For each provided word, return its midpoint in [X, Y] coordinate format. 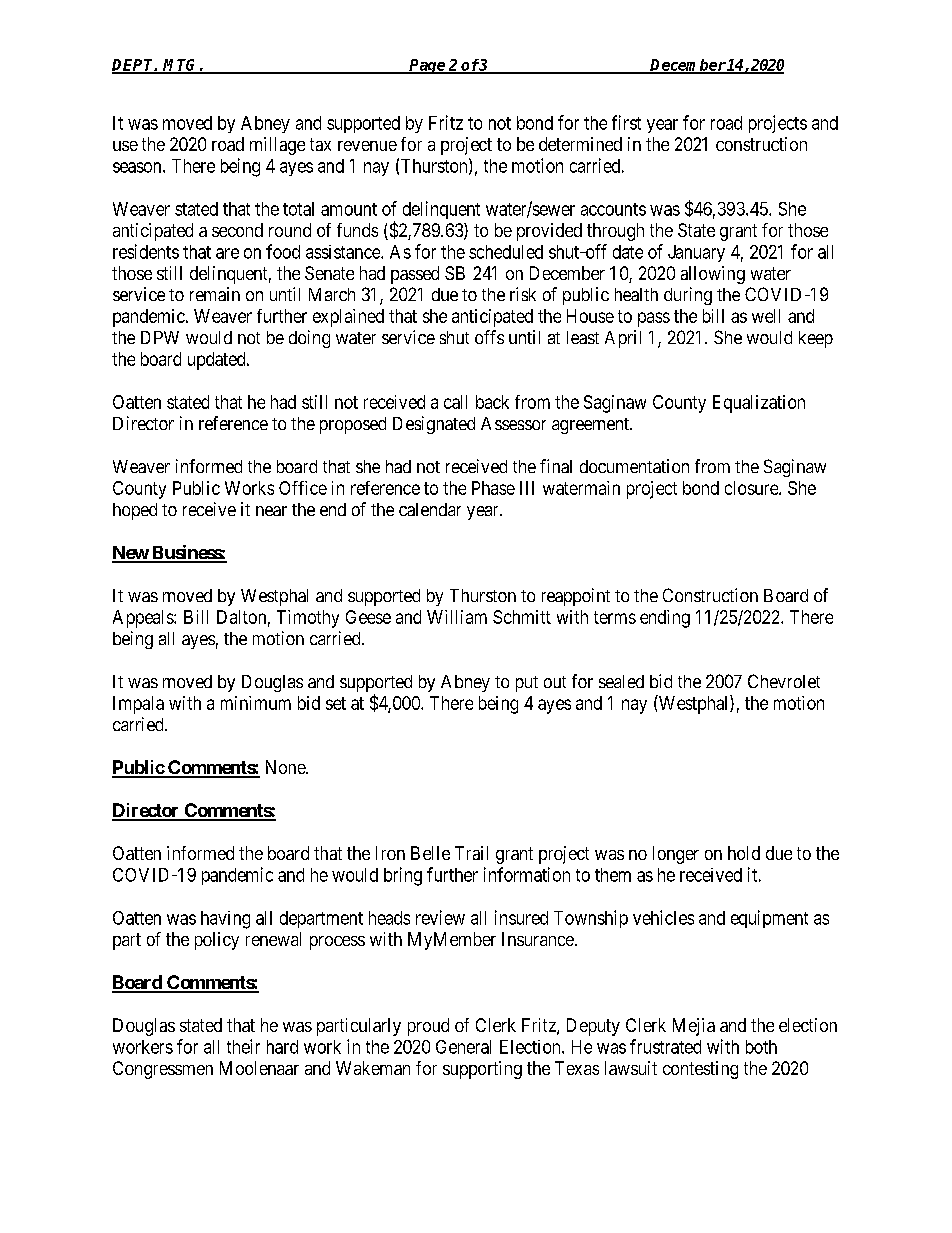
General [463, 1047]
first [626, 122]
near [271, 511]
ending [665, 619]
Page [428, 66]
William [457, 617]
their [243, 1046]
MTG [181, 66]
